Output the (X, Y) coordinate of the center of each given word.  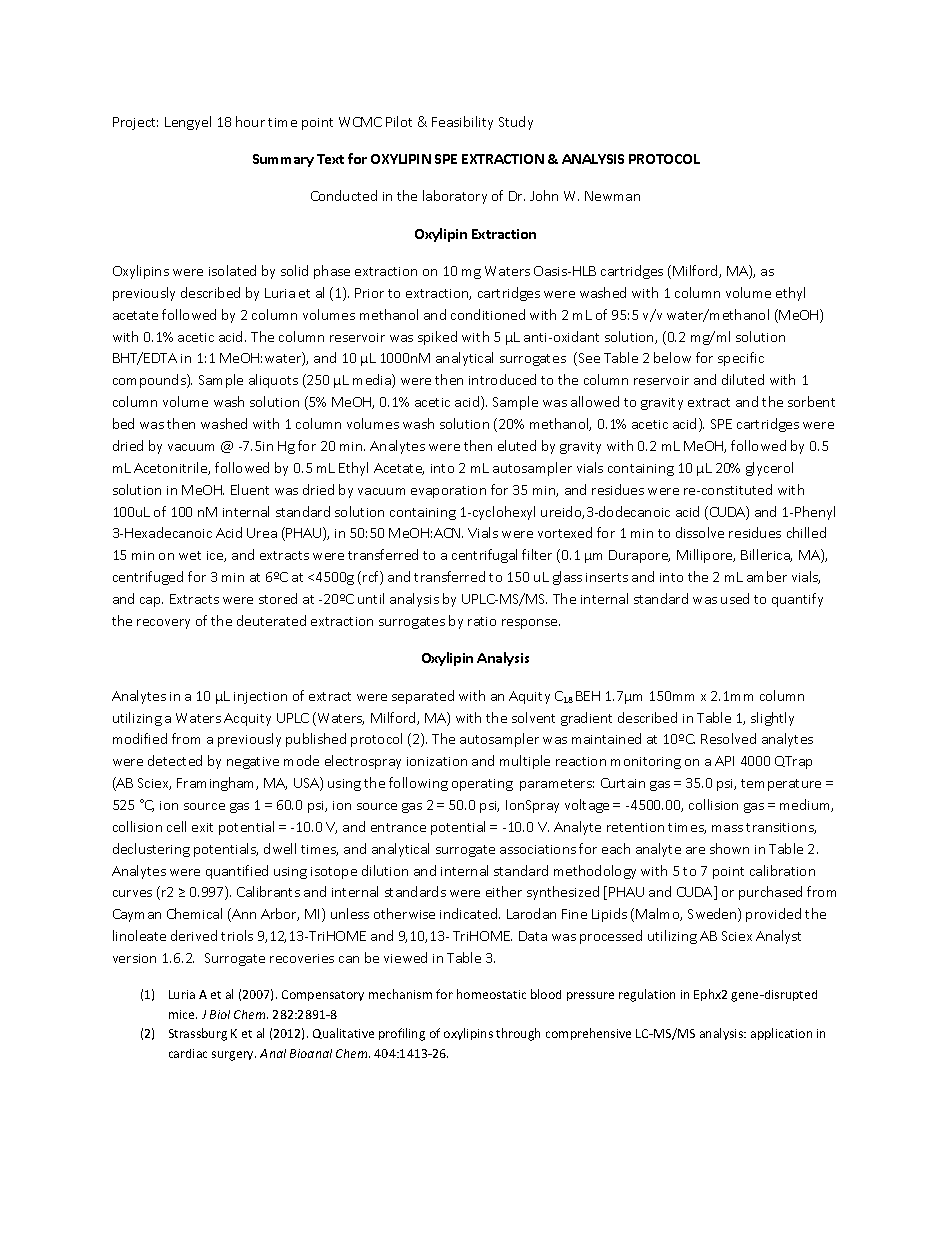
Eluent (250, 489)
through (518, 1034)
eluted (517, 445)
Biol (220, 1014)
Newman (612, 196)
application (781, 1034)
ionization (437, 761)
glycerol (769, 469)
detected (175, 760)
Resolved (728, 738)
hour (250, 121)
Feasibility (462, 123)
